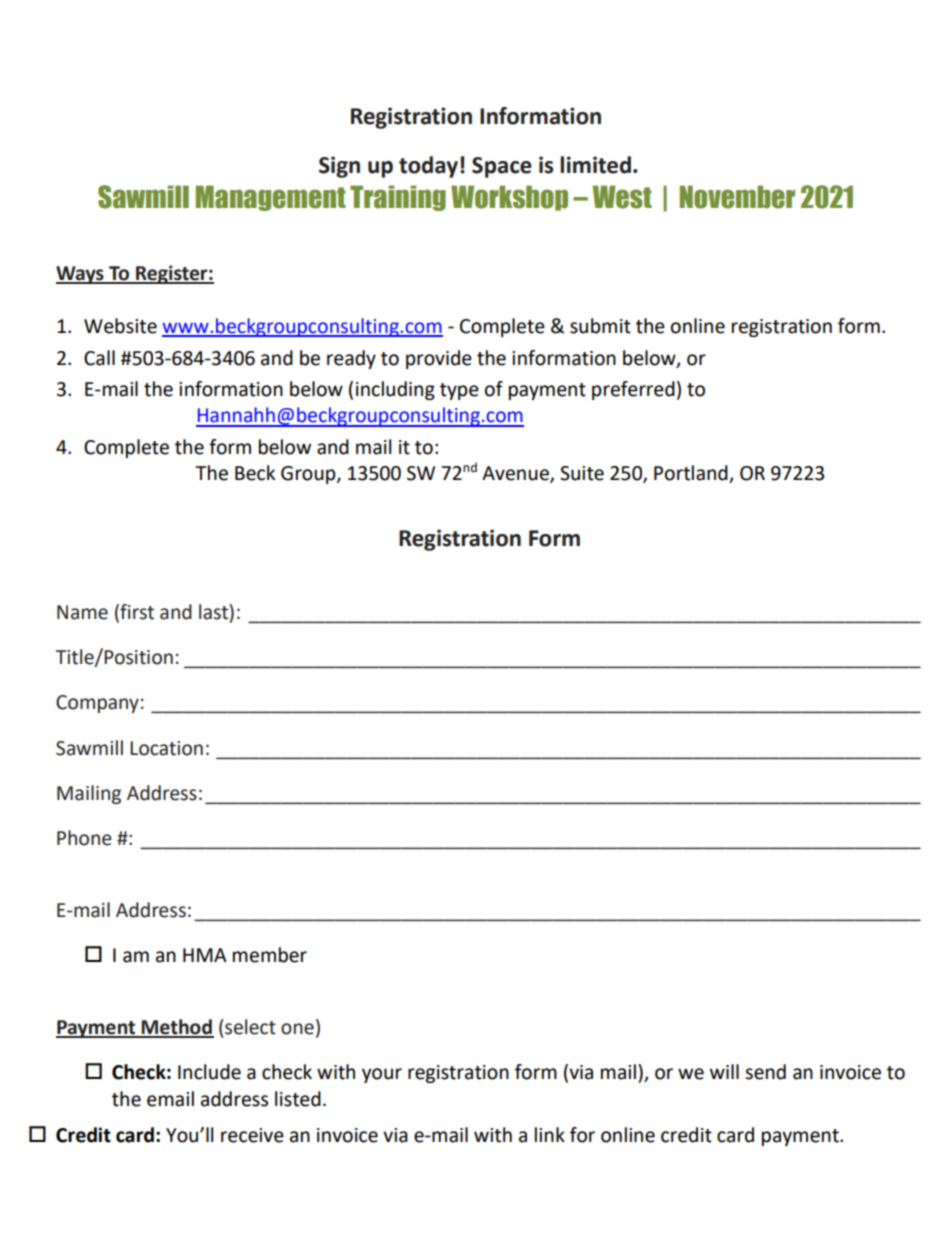 The width and height of the image is (952, 1233). Describe the element at coordinates (516, 474) in the image. I see `Avenue` at that location.
